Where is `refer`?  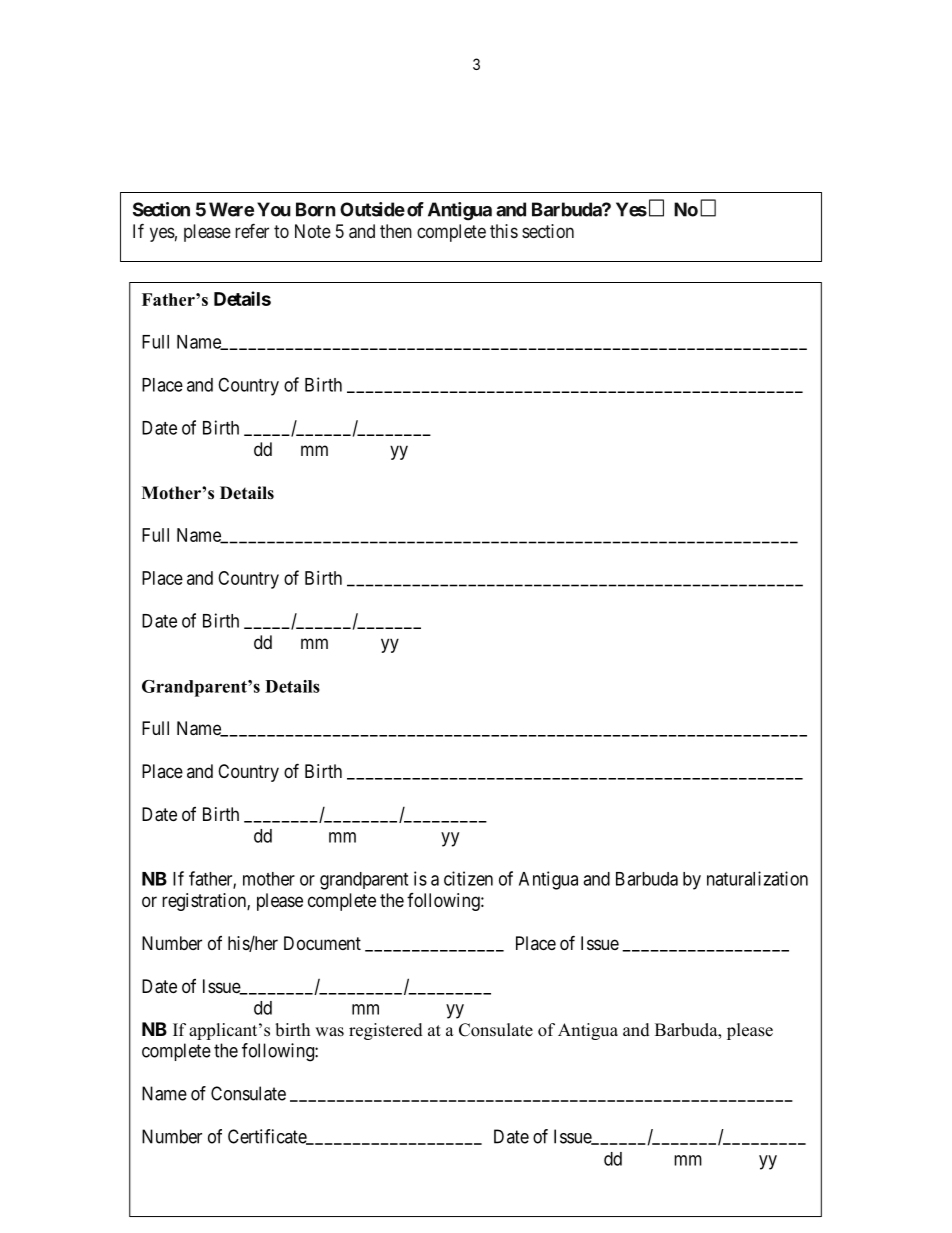
refer is located at coordinates (252, 231).
